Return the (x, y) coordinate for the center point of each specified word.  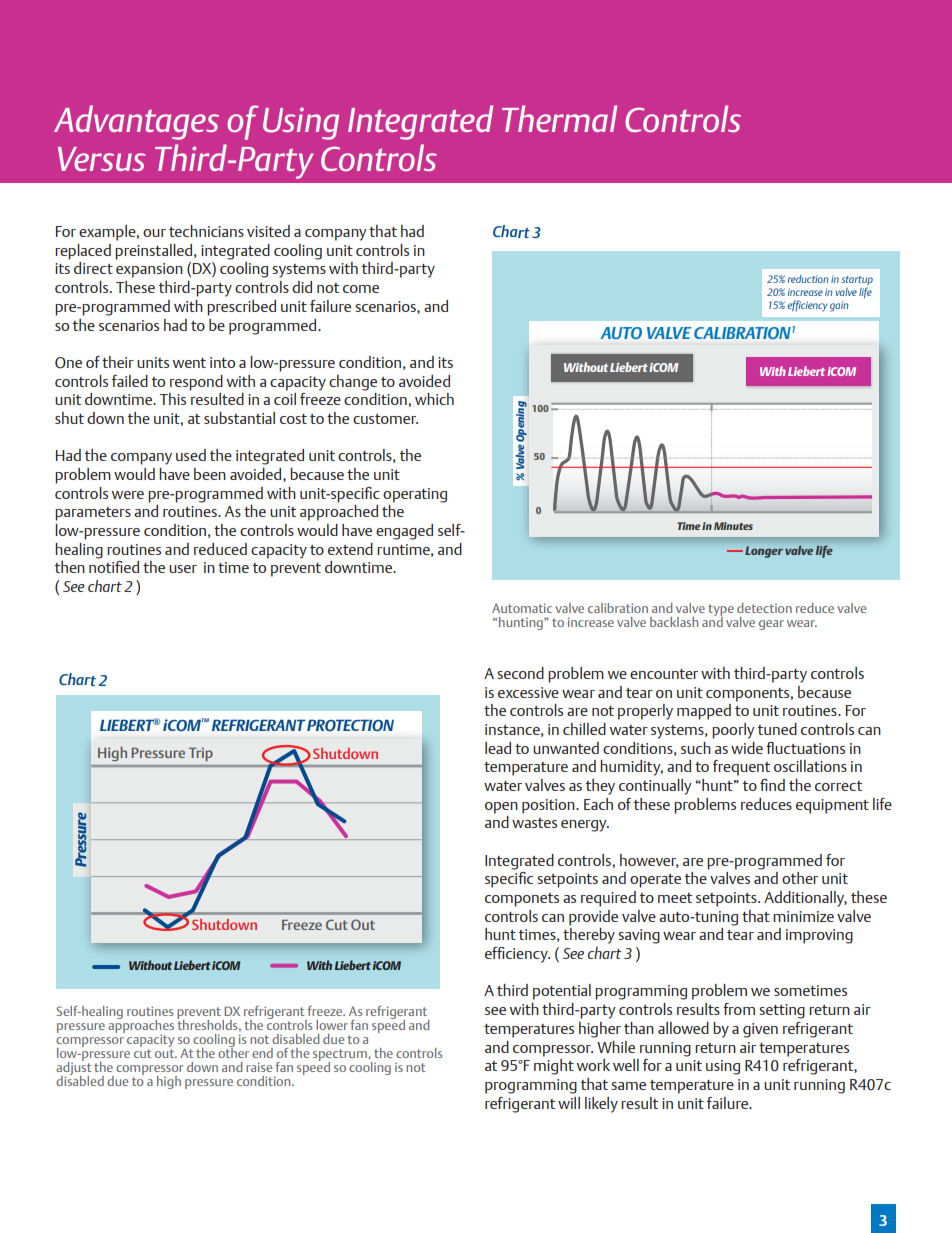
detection (764, 608)
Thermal (559, 118)
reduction (808, 279)
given (760, 1030)
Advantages (136, 122)
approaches (141, 1026)
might (554, 1067)
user (183, 569)
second (520, 673)
